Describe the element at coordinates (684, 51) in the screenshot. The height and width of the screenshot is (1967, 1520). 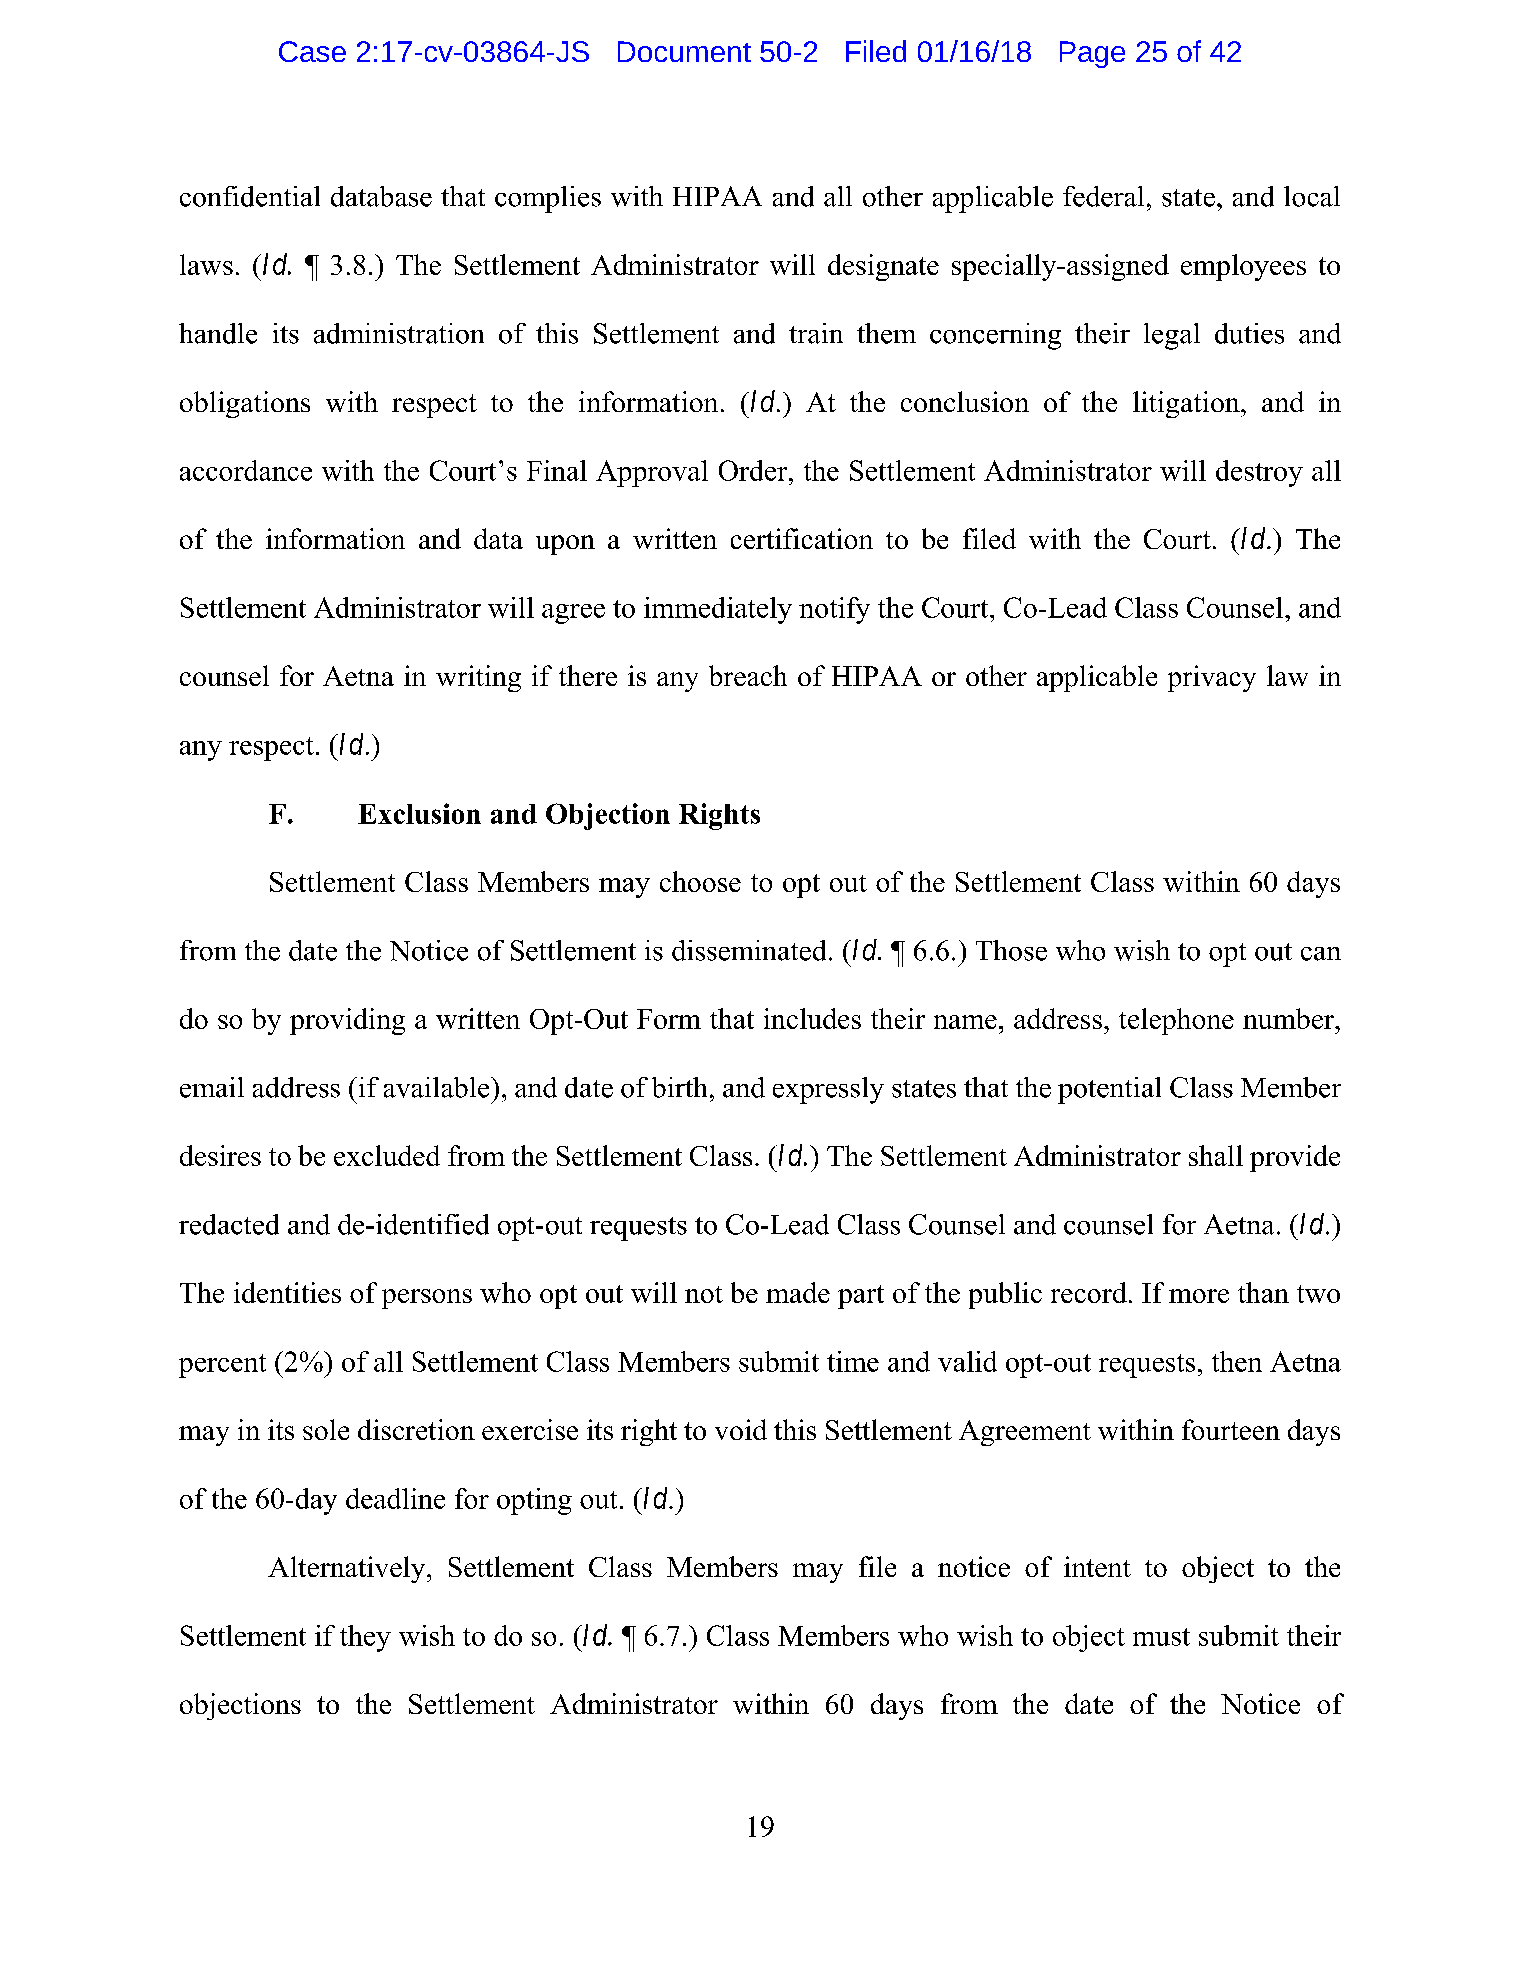
I see `Document` at that location.
